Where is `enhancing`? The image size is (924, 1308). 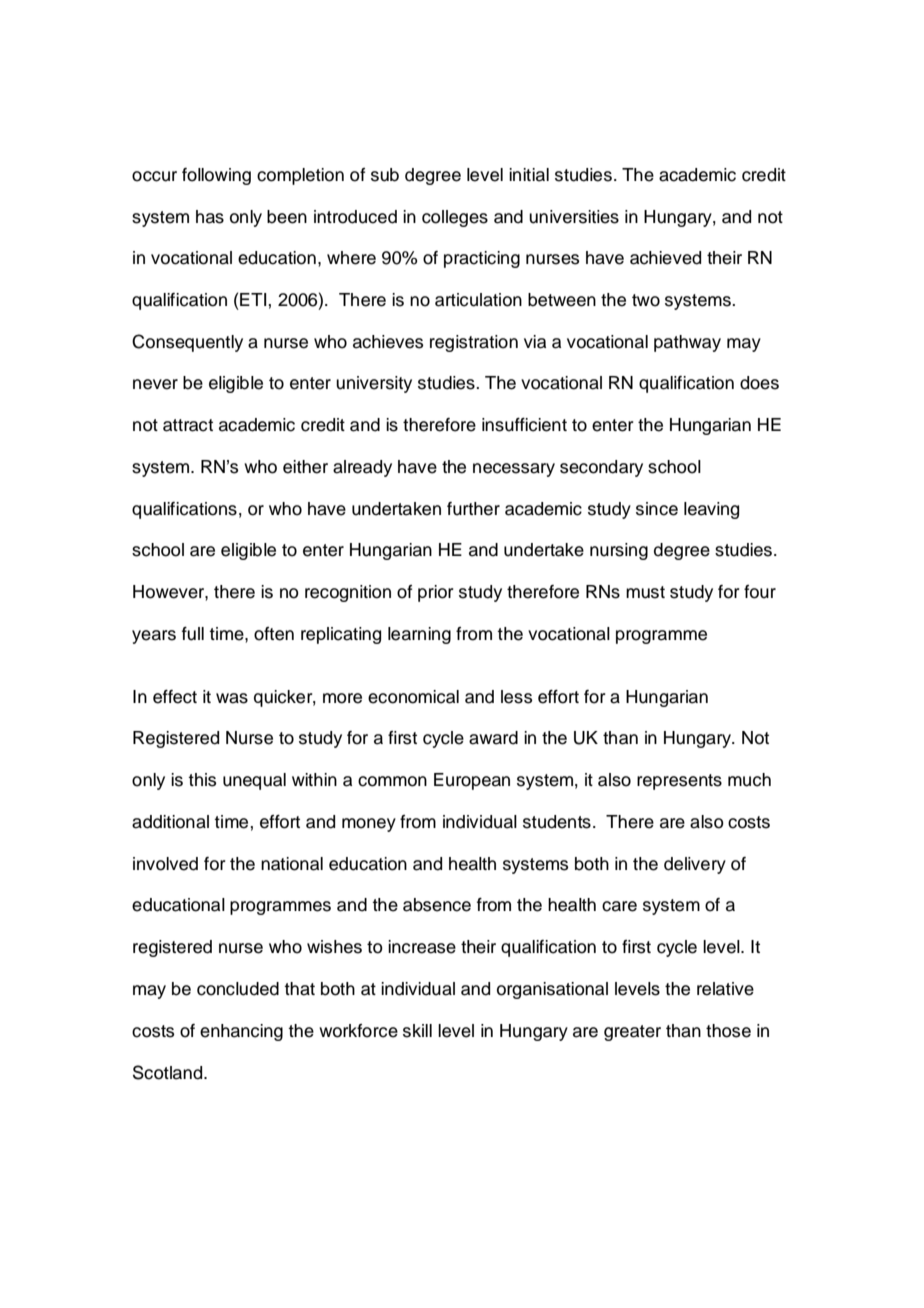 enhancing is located at coordinates (241, 1032).
